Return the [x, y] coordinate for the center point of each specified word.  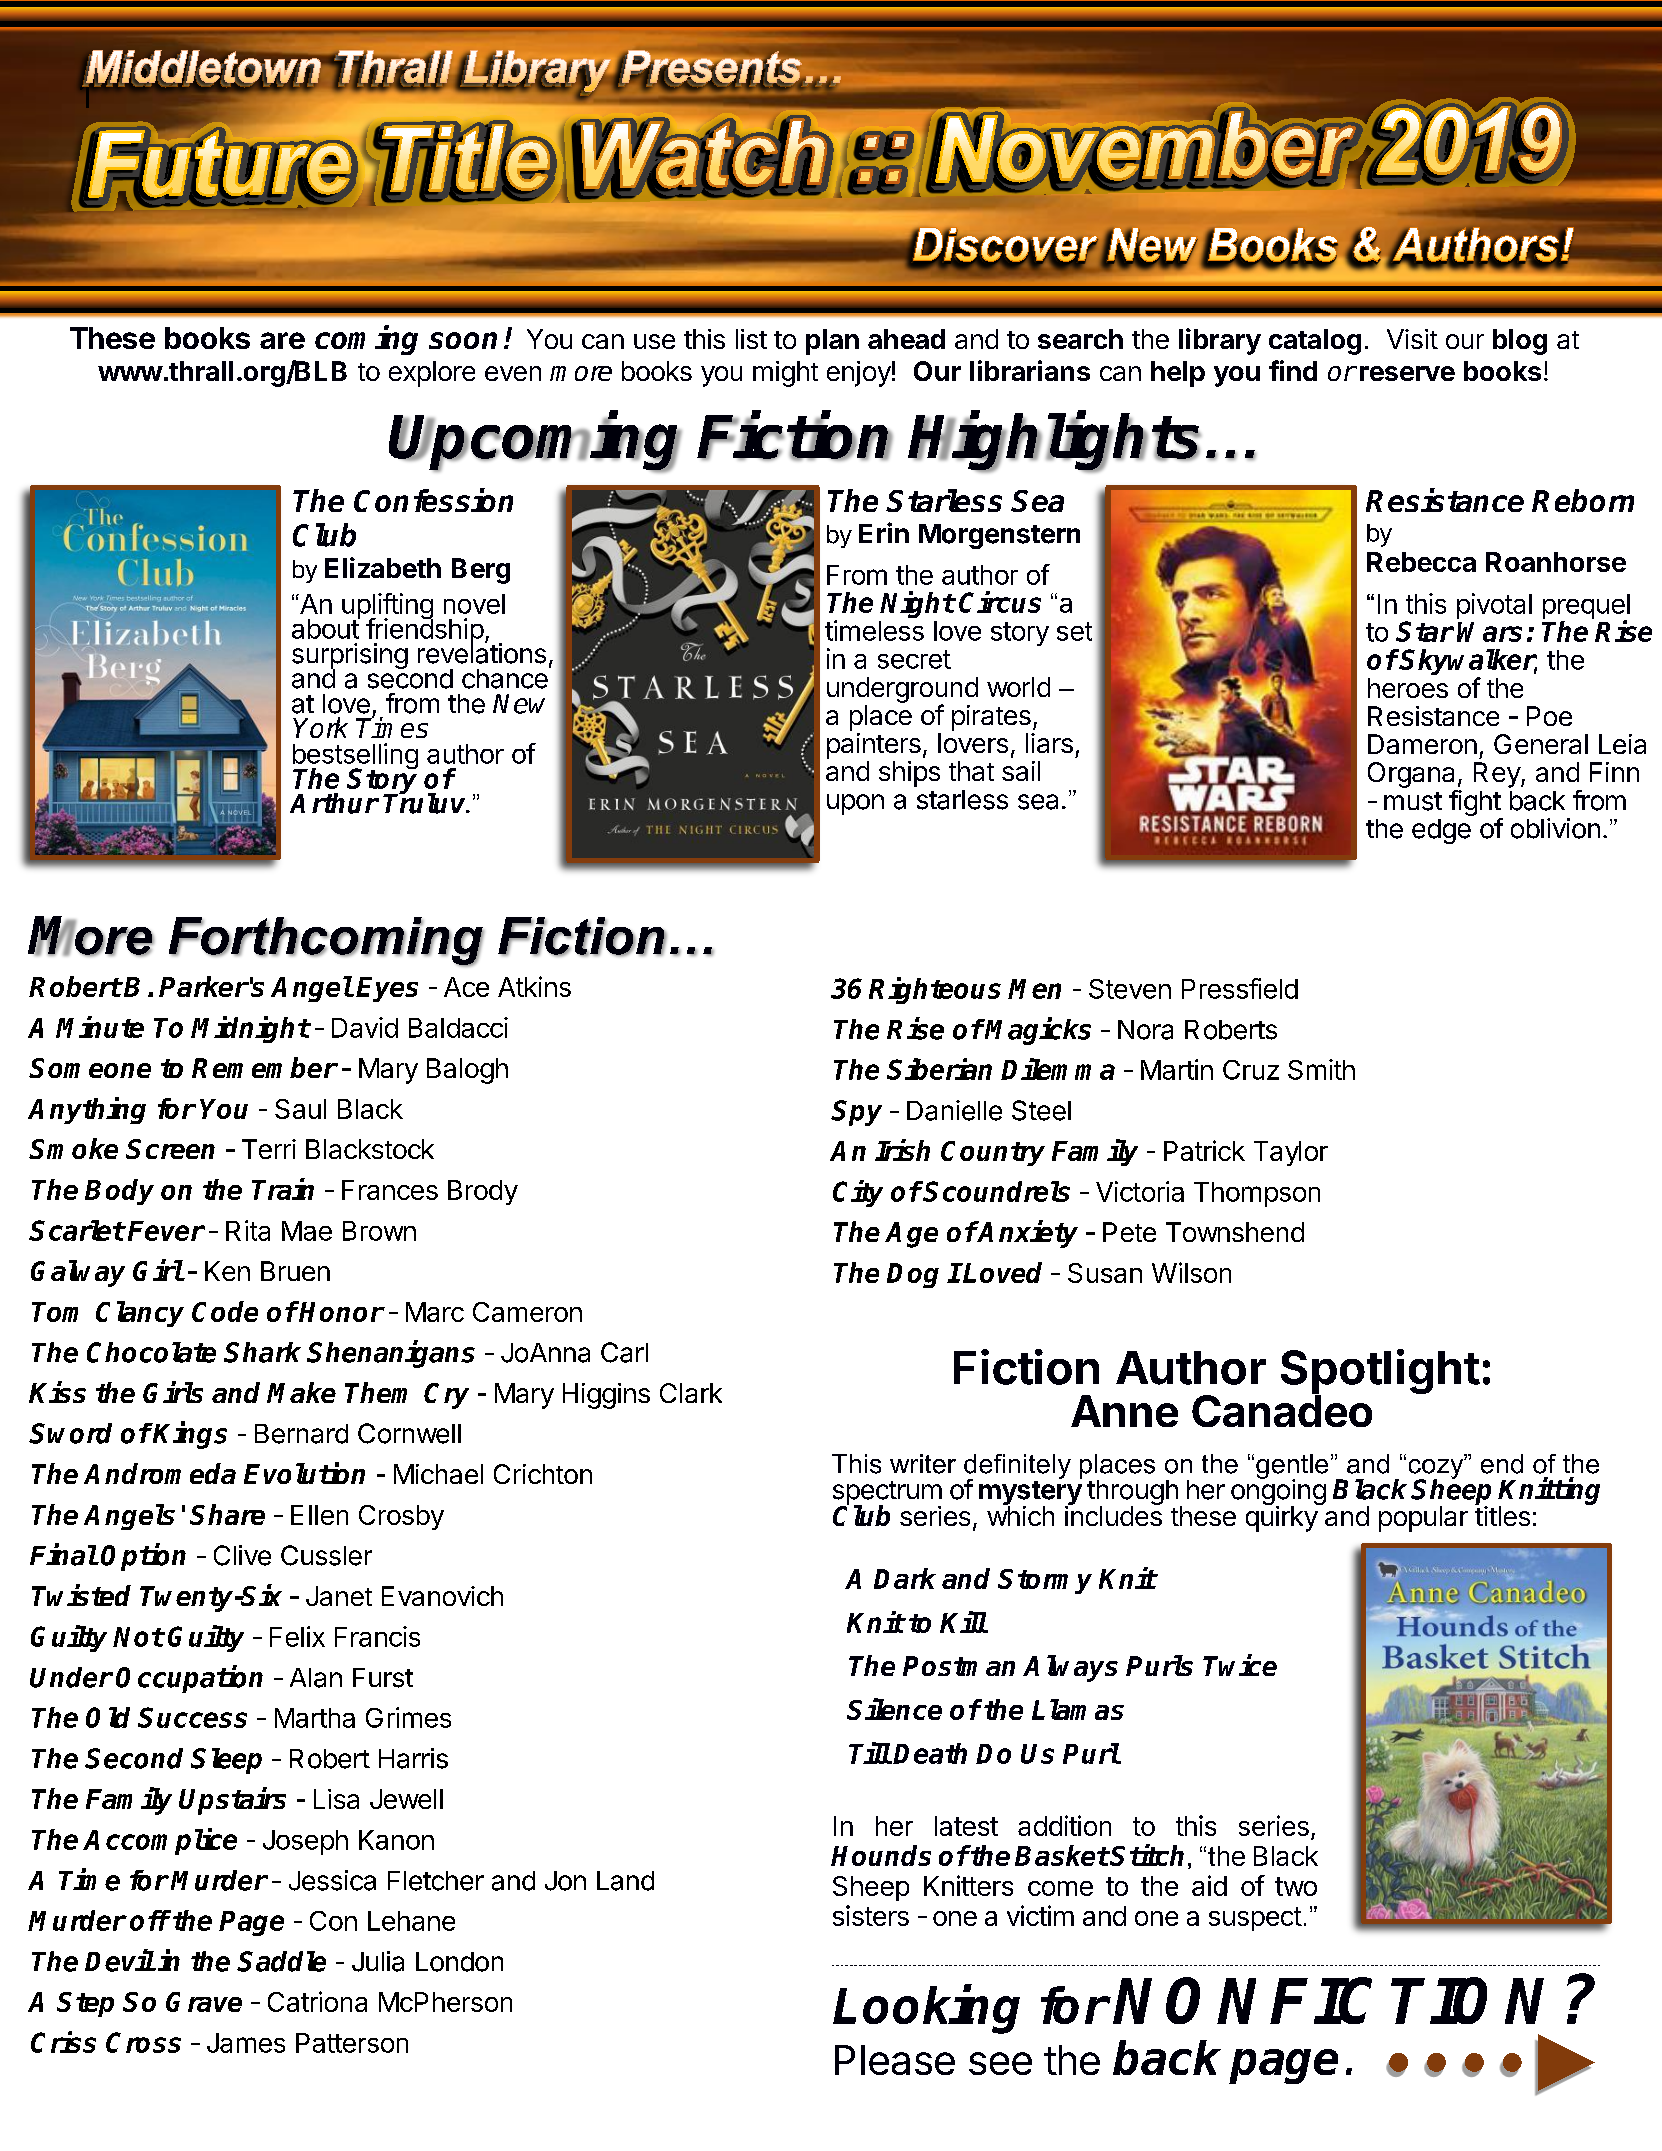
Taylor [1291, 1153]
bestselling [355, 757]
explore [432, 374]
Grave [204, 2002]
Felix [297, 1636]
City [858, 1193]
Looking [926, 2010]
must [1413, 801]
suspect [1255, 1919]
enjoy [859, 374]
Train [283, 1189]
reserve [1407, 373]
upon [855, 804]
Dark [905, 1578]
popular [1423, 1519]
